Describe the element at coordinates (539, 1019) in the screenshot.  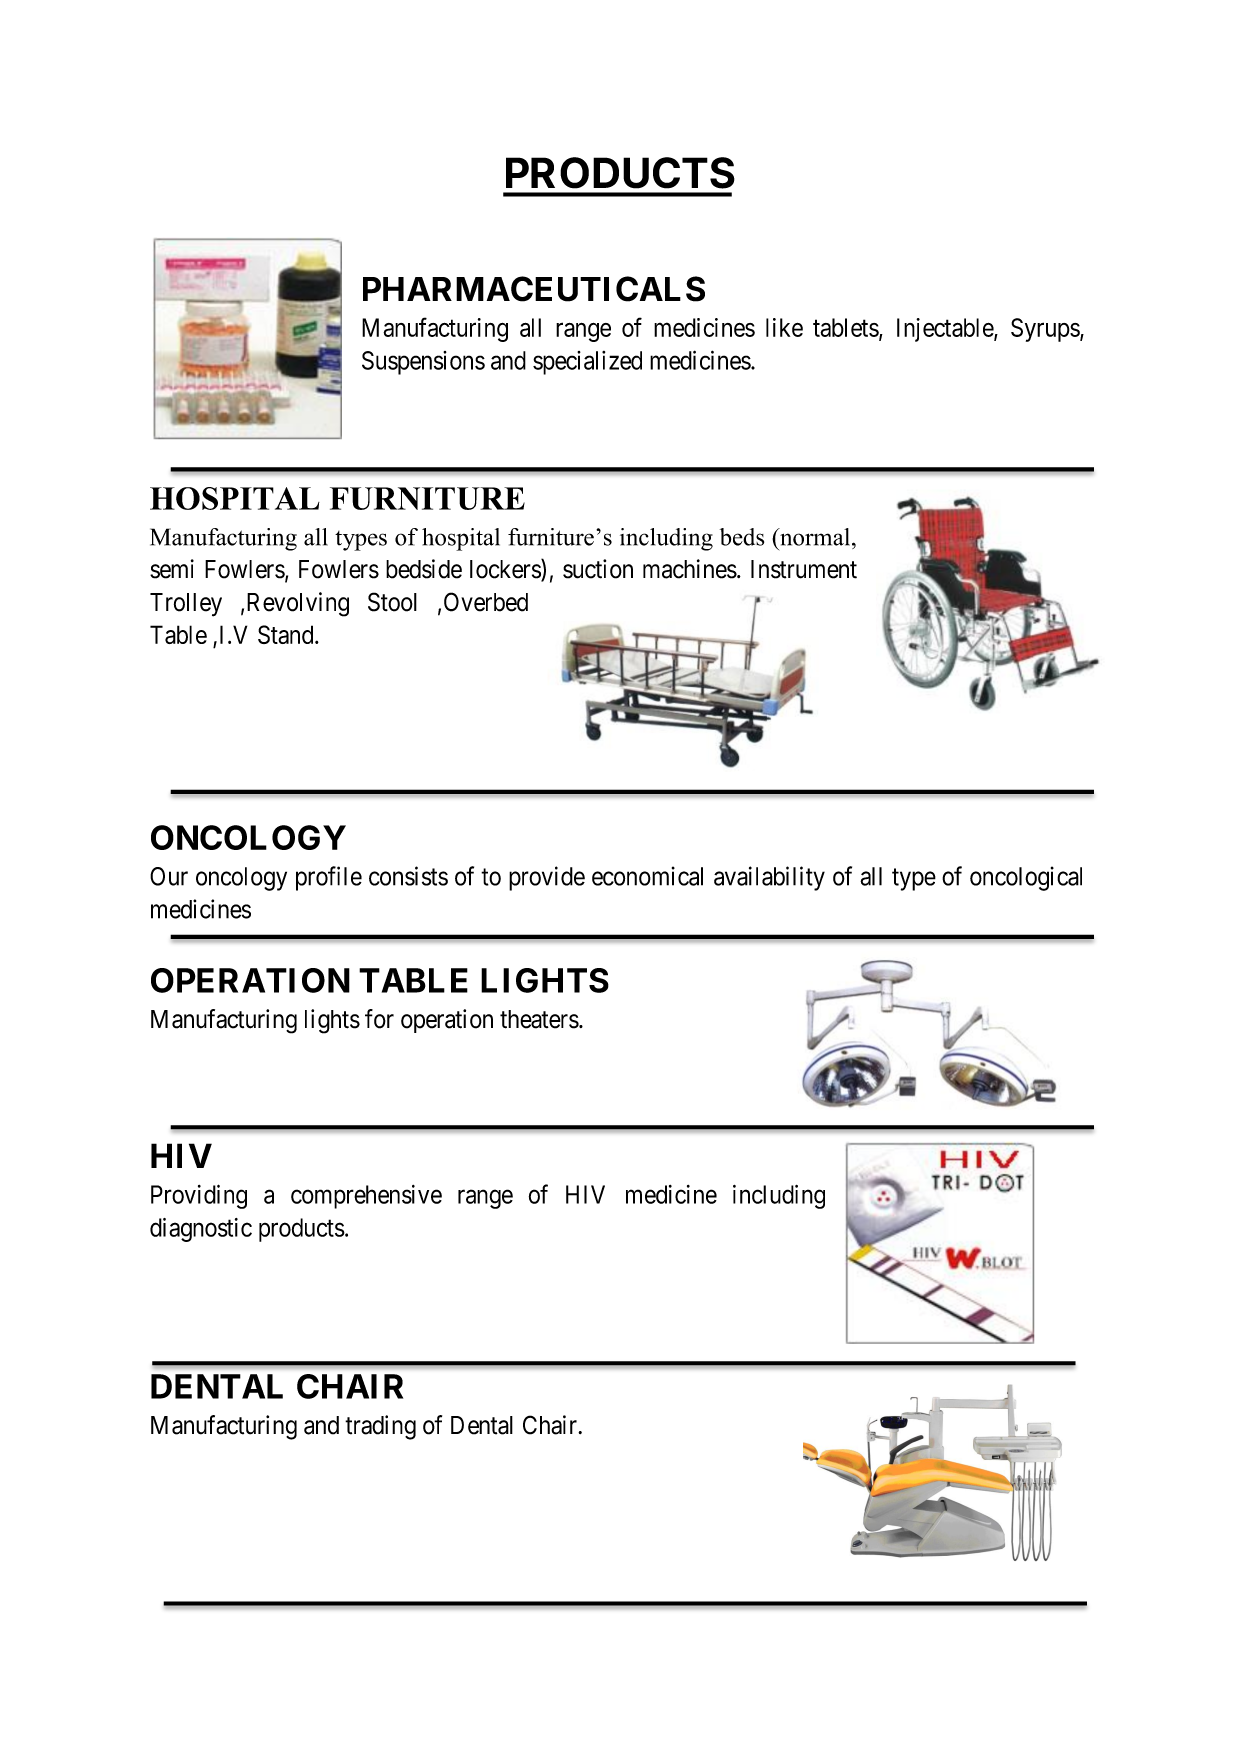
I see `theaters` at that location.
